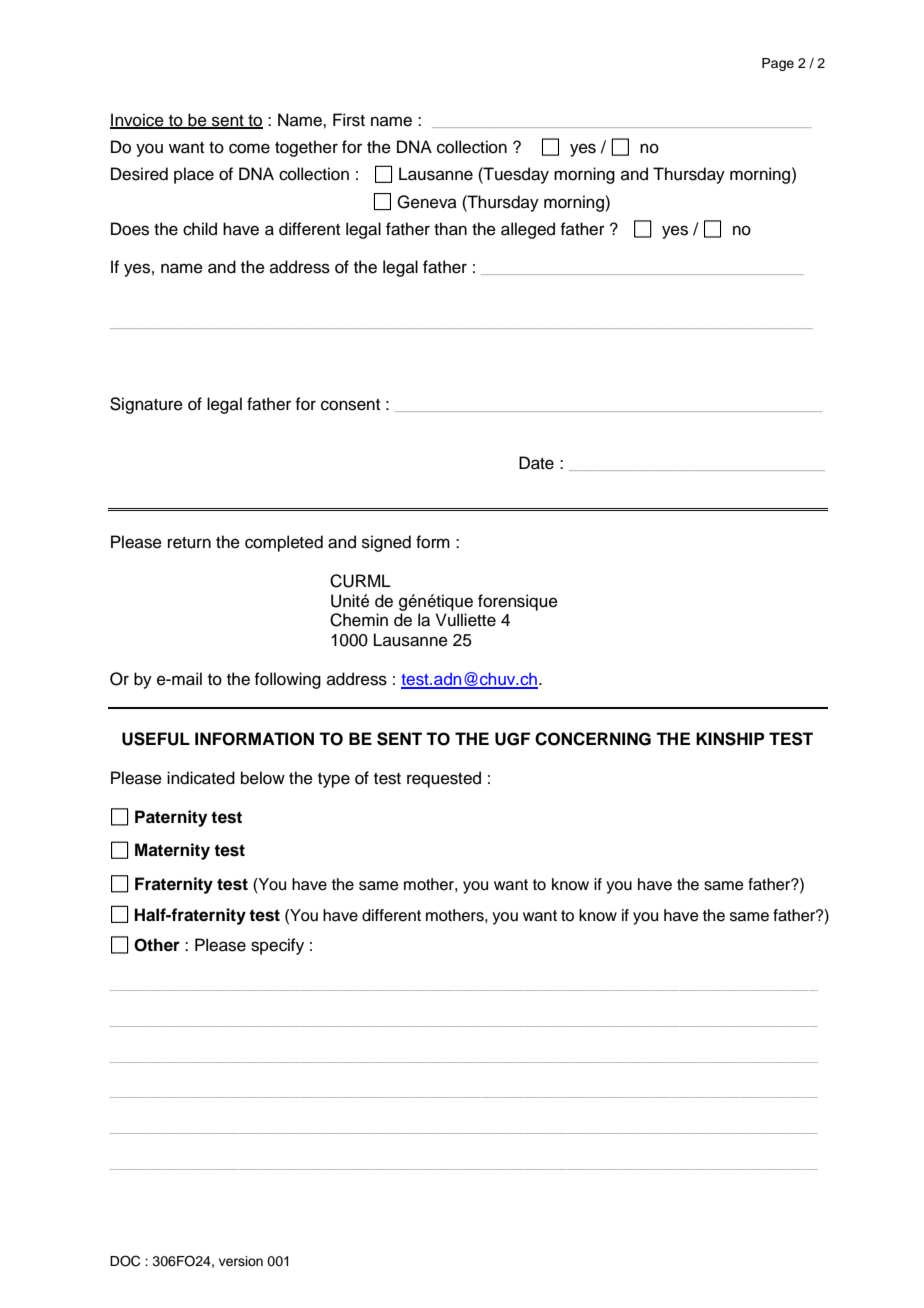 The height and width of the image is (1308, 924). I want to click on CONCERNING, so click(593, 739).
